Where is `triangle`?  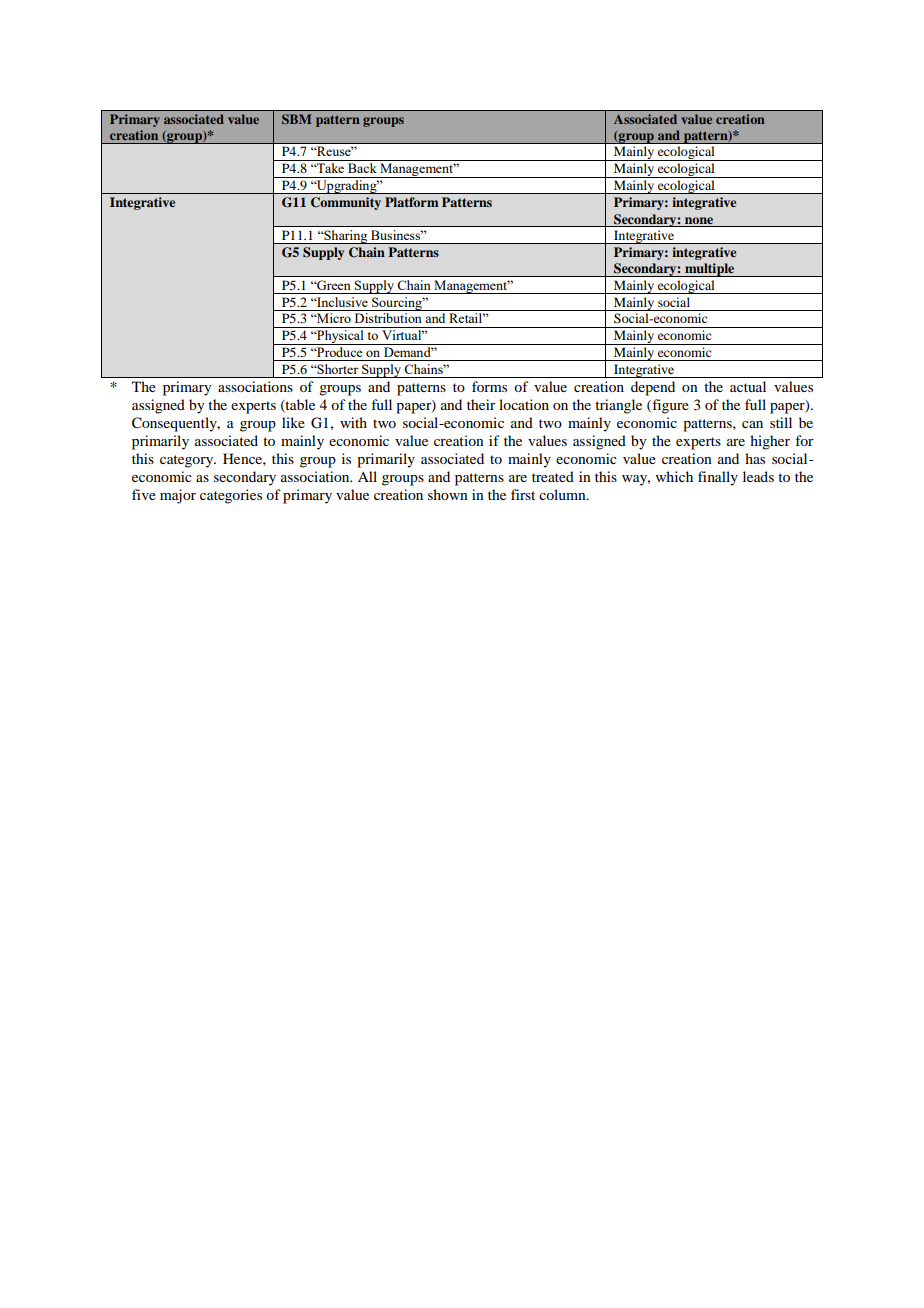 triangle is located at coordinates (618, 406).
